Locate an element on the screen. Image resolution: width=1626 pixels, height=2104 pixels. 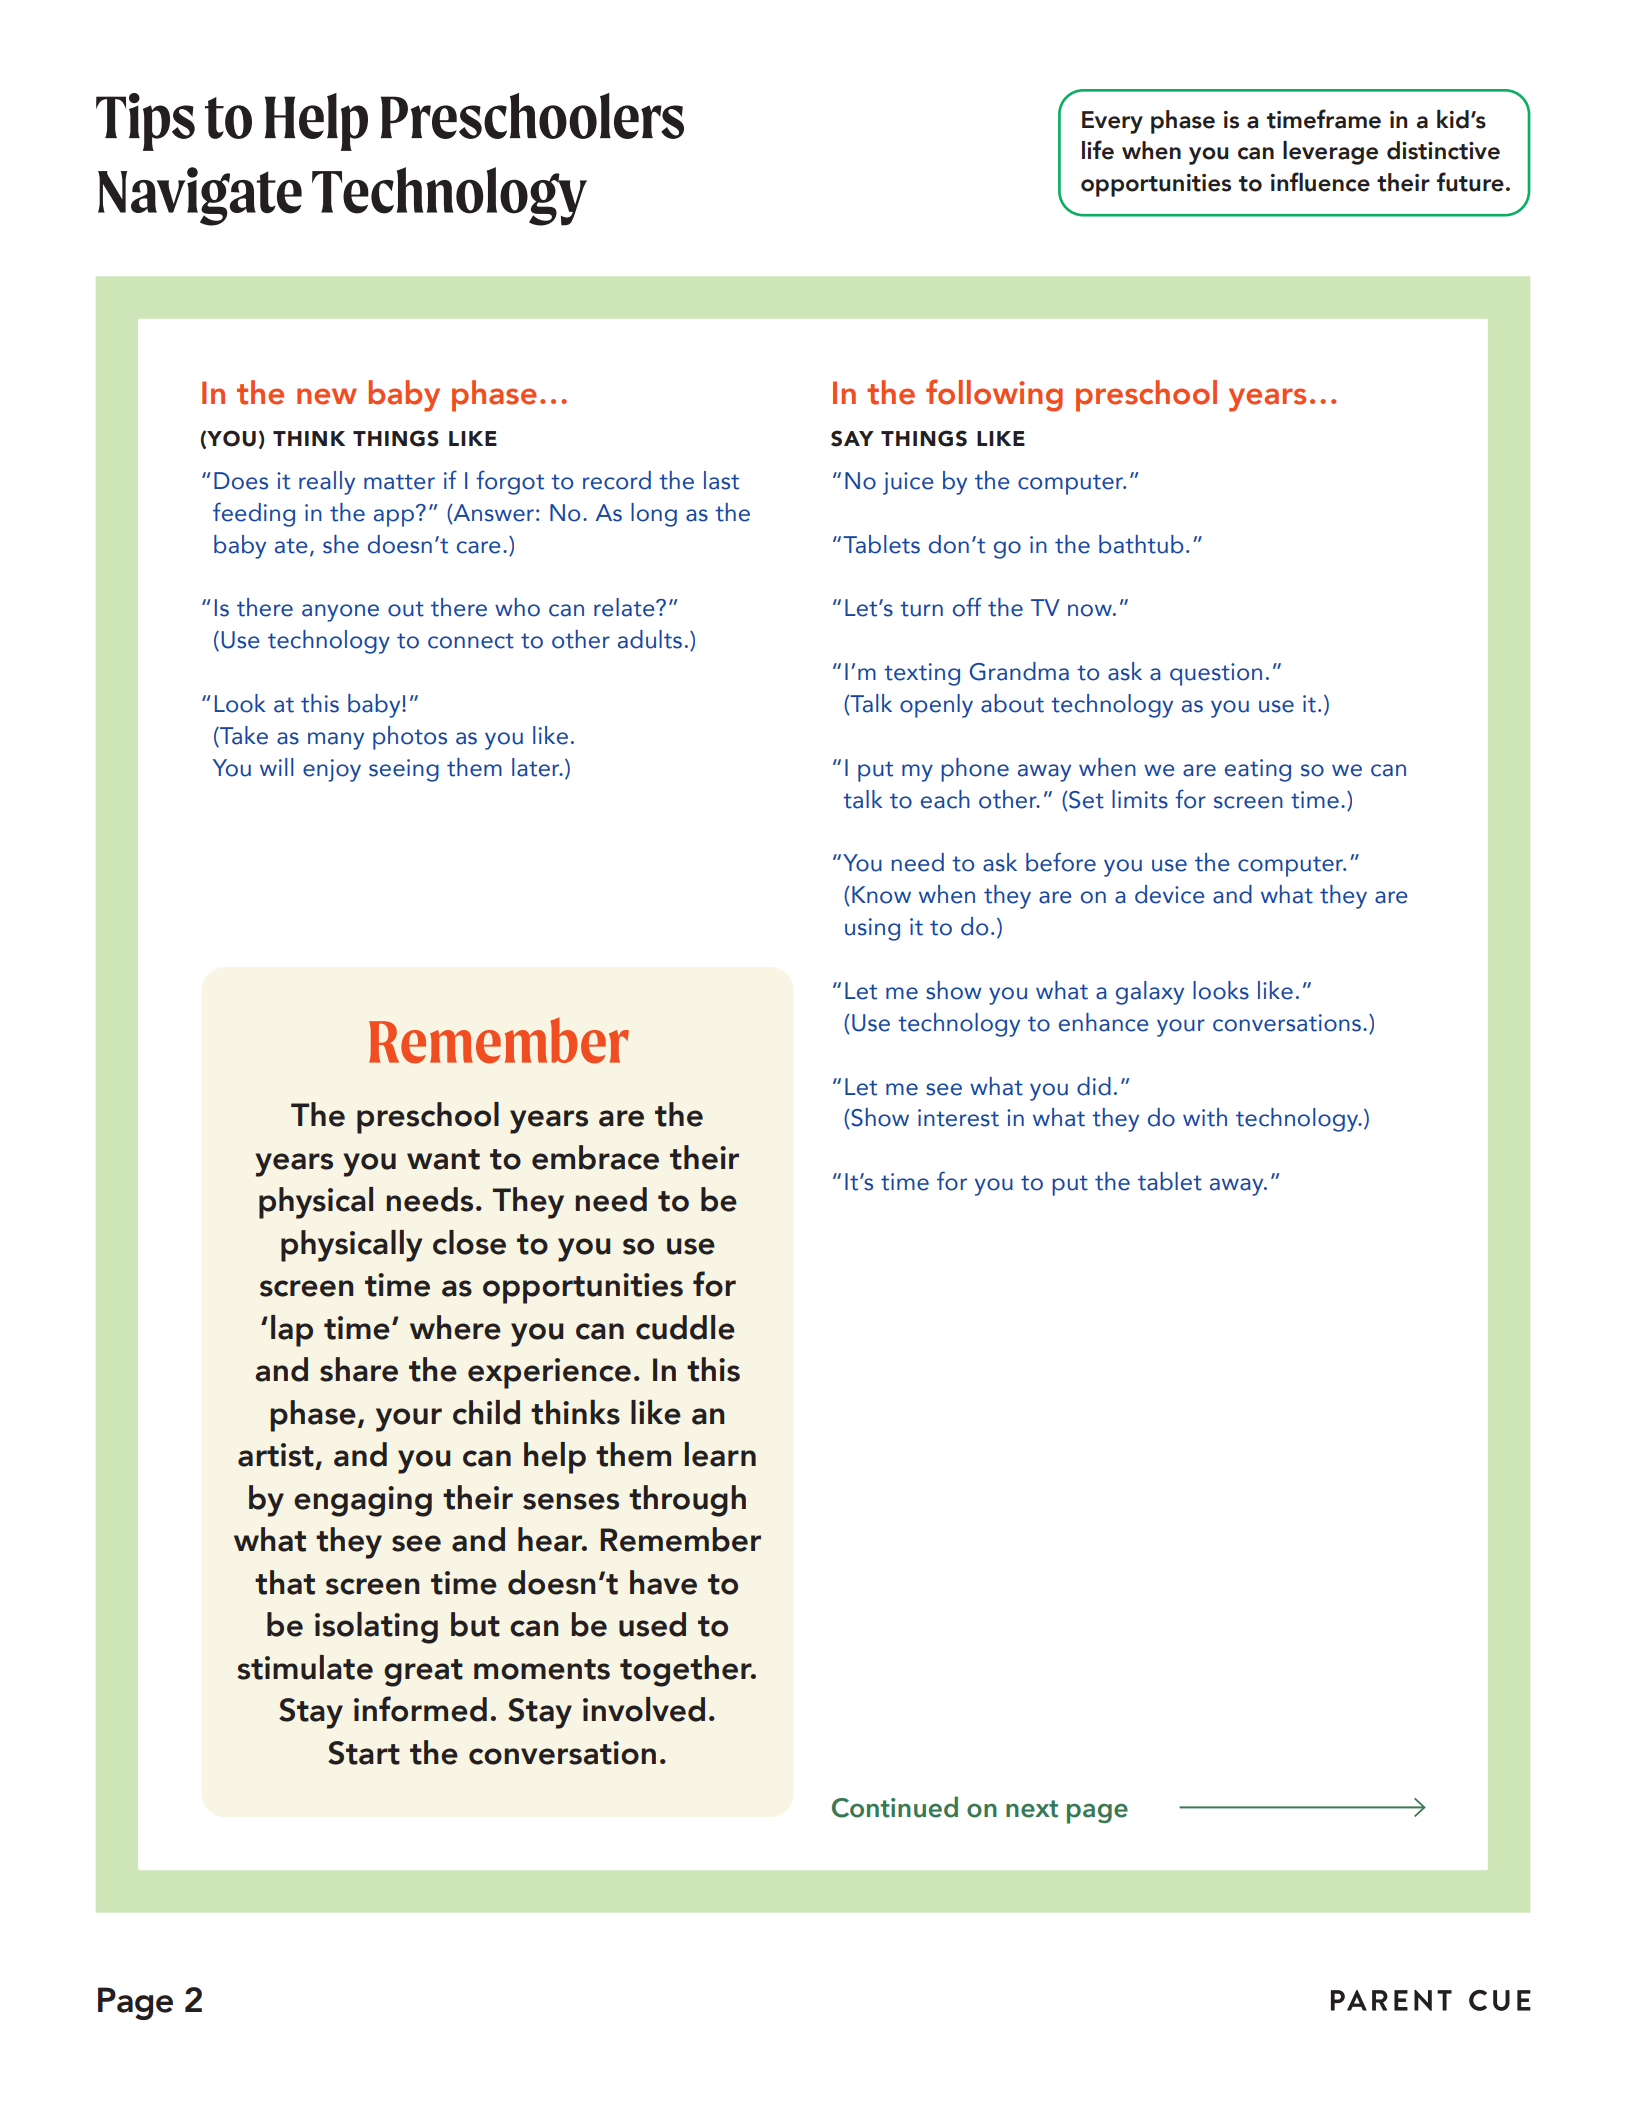
cuddle is located at coordinates (685, 1327).
